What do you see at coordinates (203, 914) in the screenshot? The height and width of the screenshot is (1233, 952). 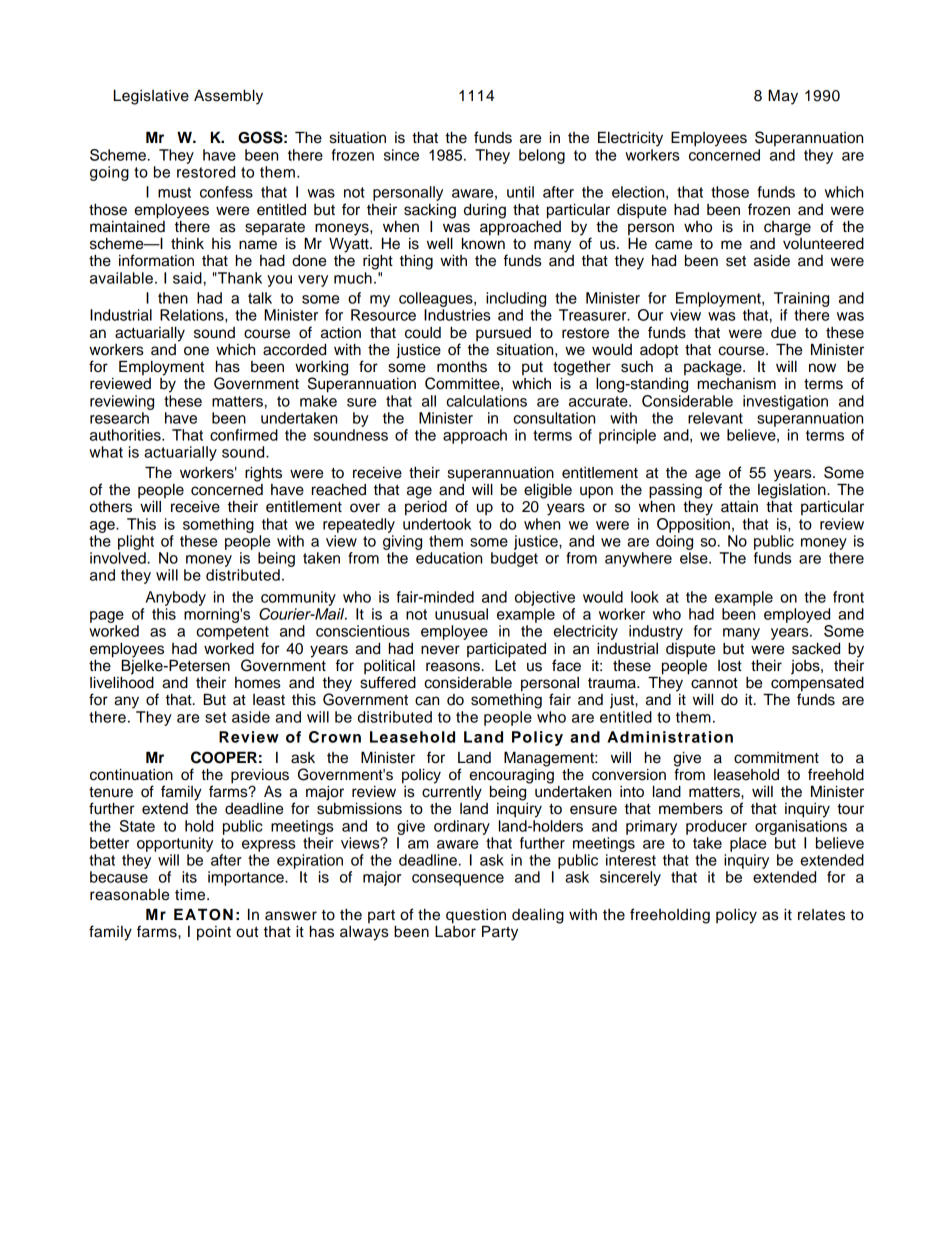 I see `EATON` at bounding box center [203, 914].
